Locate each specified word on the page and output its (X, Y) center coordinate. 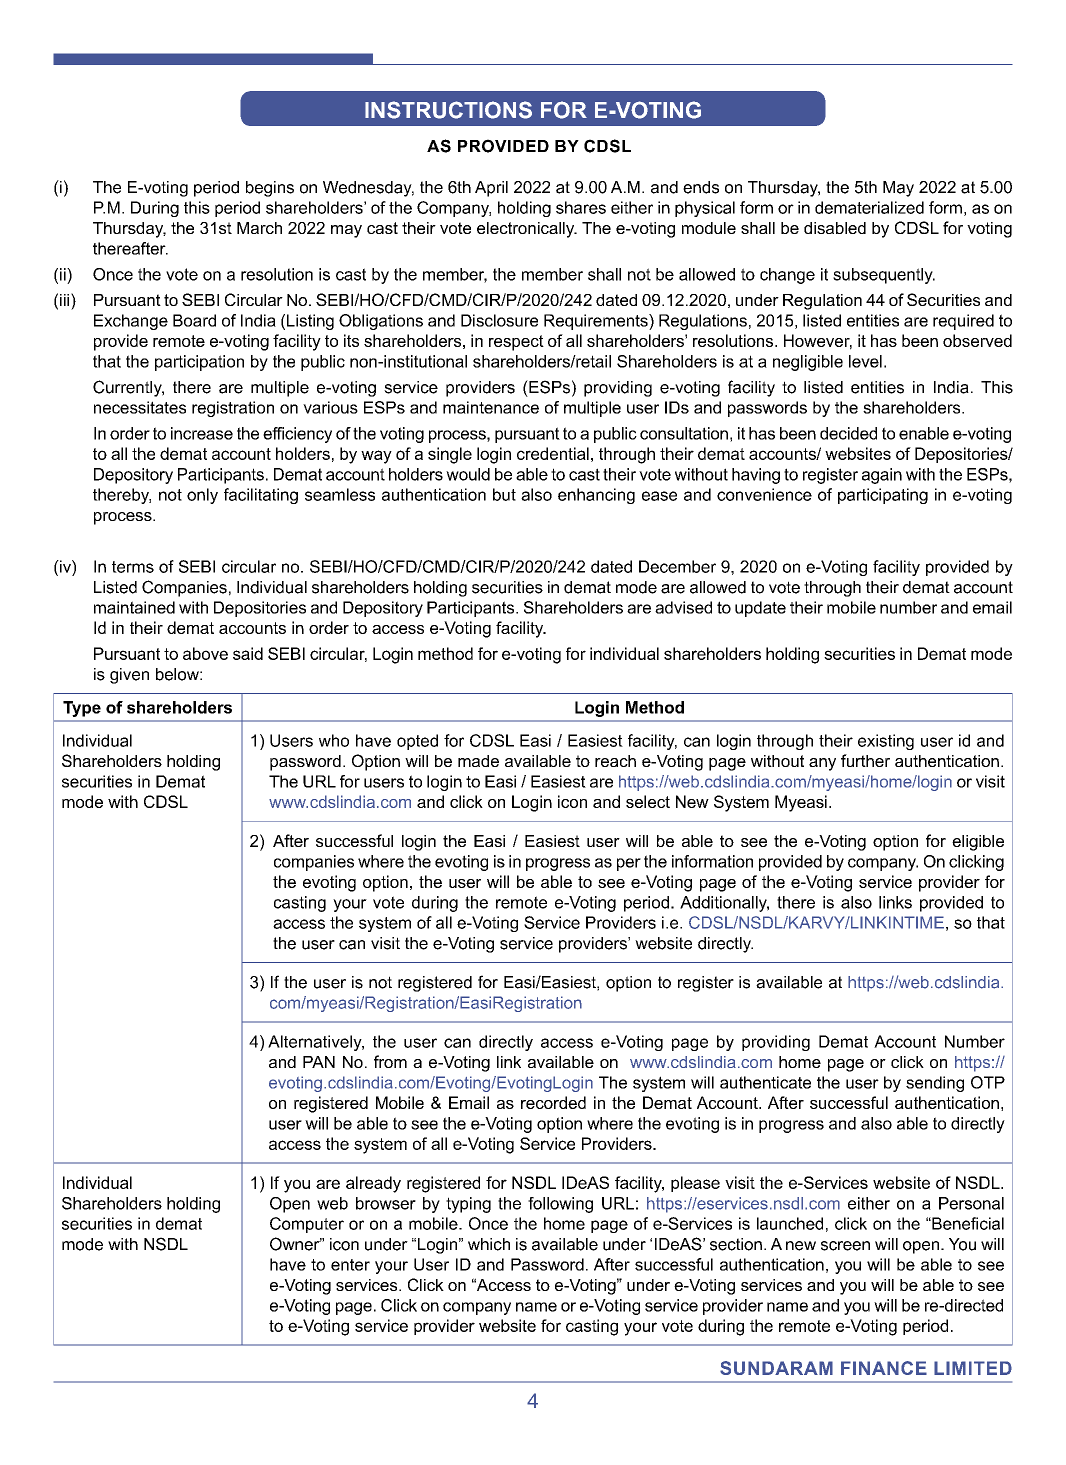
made (478, 761)
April (491, 189)
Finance (884, 1368)
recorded (553, 1102)
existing (886, 742)
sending (935, 1084)
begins (270, 189)
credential (553, 453)
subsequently (884, 276)
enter (350, 1265)
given (129, 676)
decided (848, 433)
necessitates (140, 407)
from (390, 1061)
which (489, 1244)
